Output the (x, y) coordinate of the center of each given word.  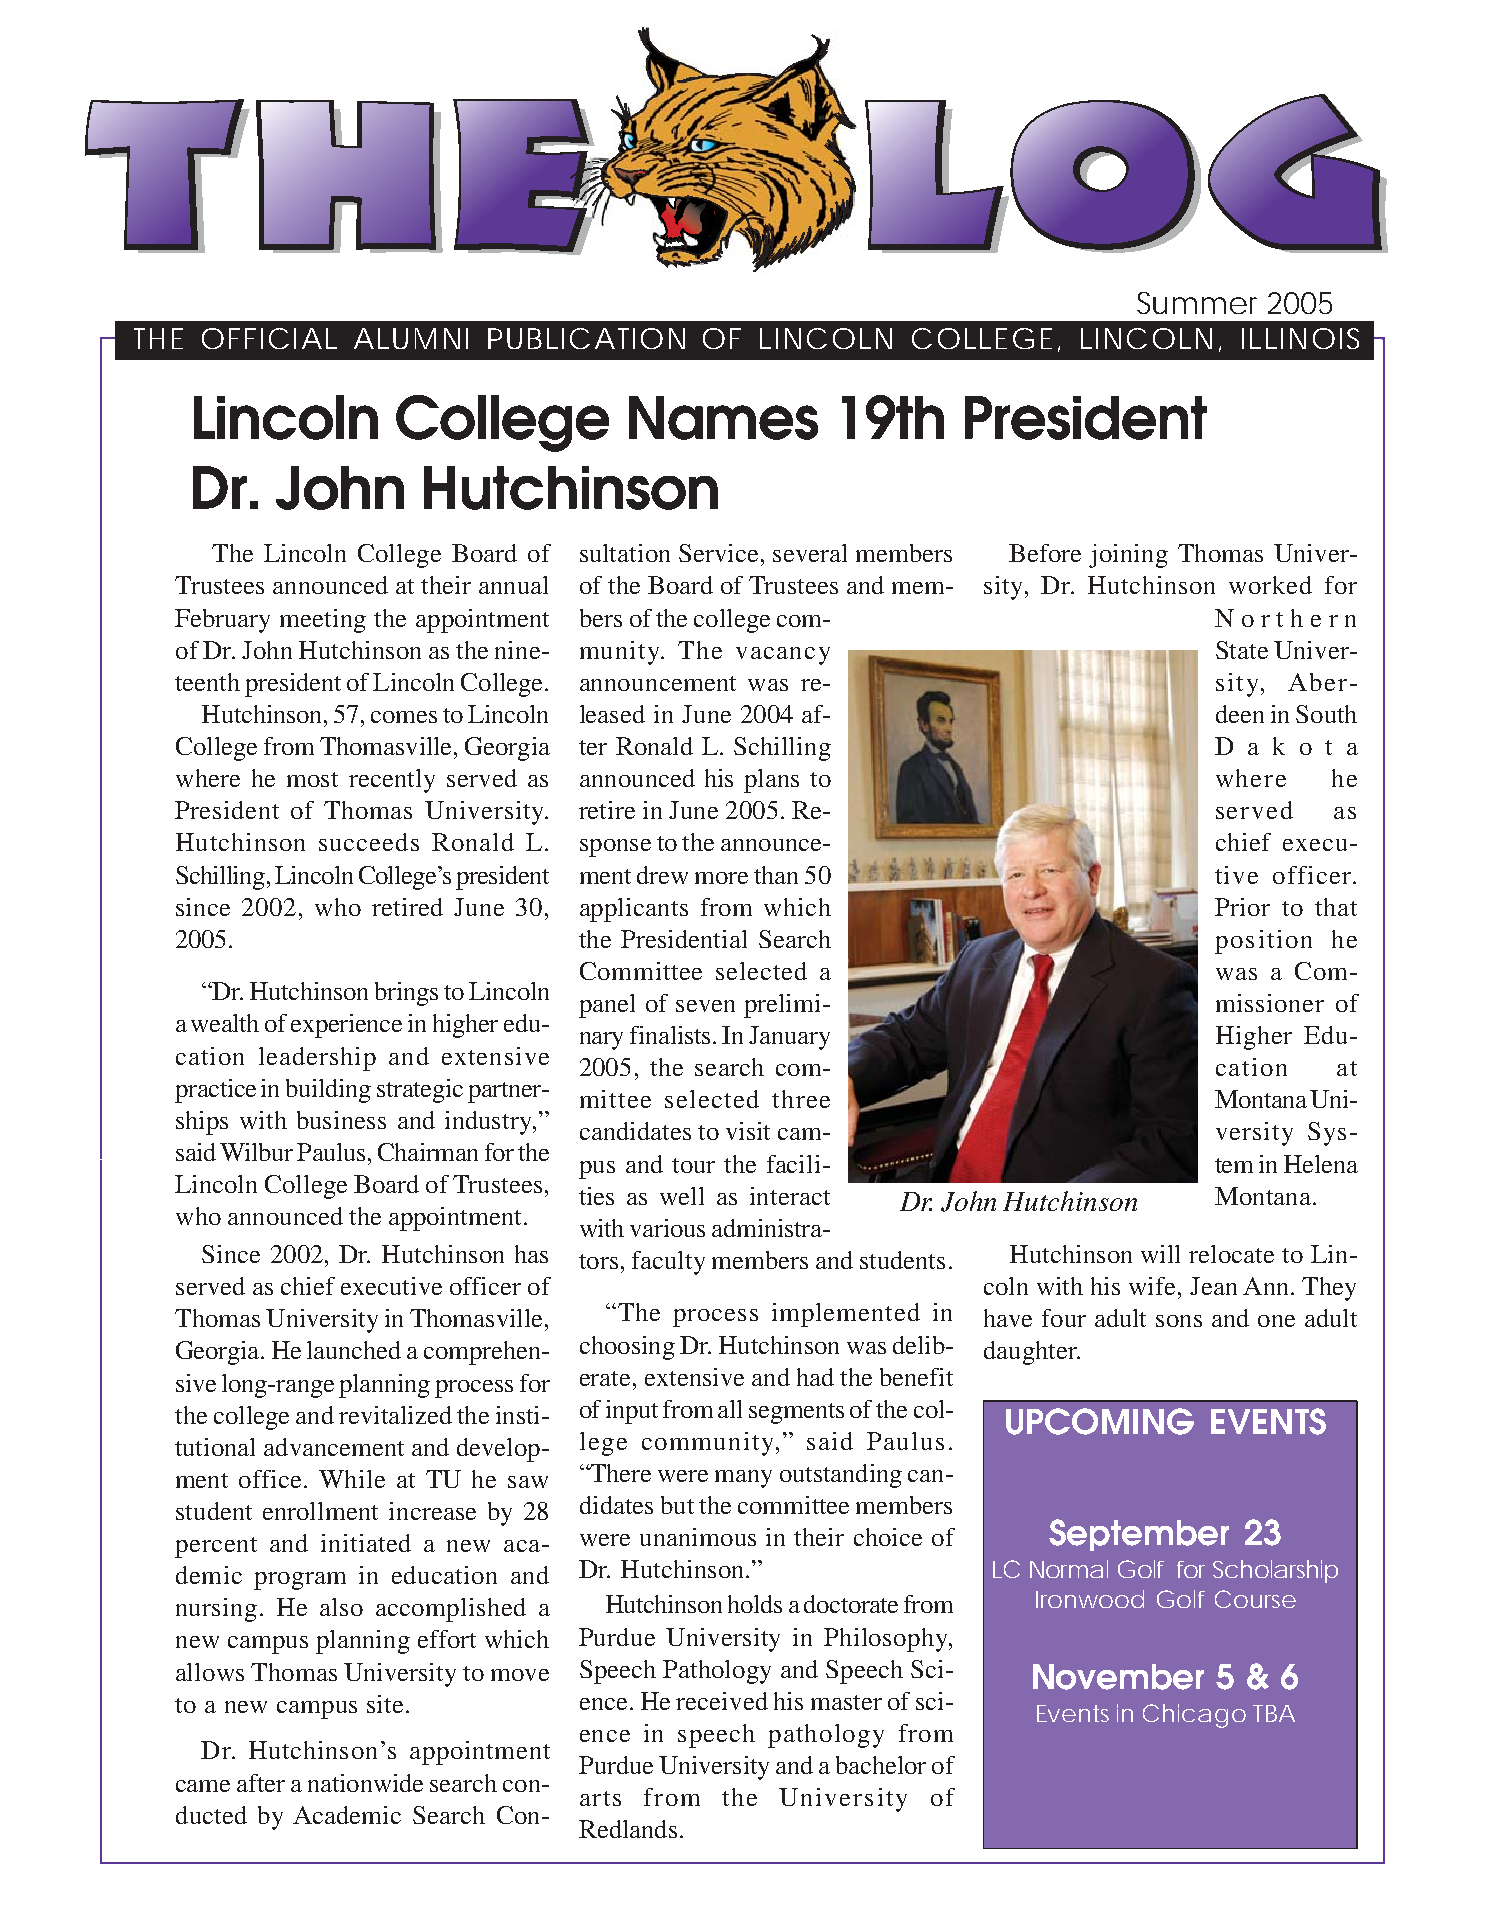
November (1118, 1677)
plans (771, 781)
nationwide (365, 1783)
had (815, 1377)
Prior (1242, 907)
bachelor (881, 1765)
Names (723, 418)
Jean (1213, 1286)
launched (354, 1350)
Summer (1197, 303)
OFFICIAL (269, 338)
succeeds (369, 842)
